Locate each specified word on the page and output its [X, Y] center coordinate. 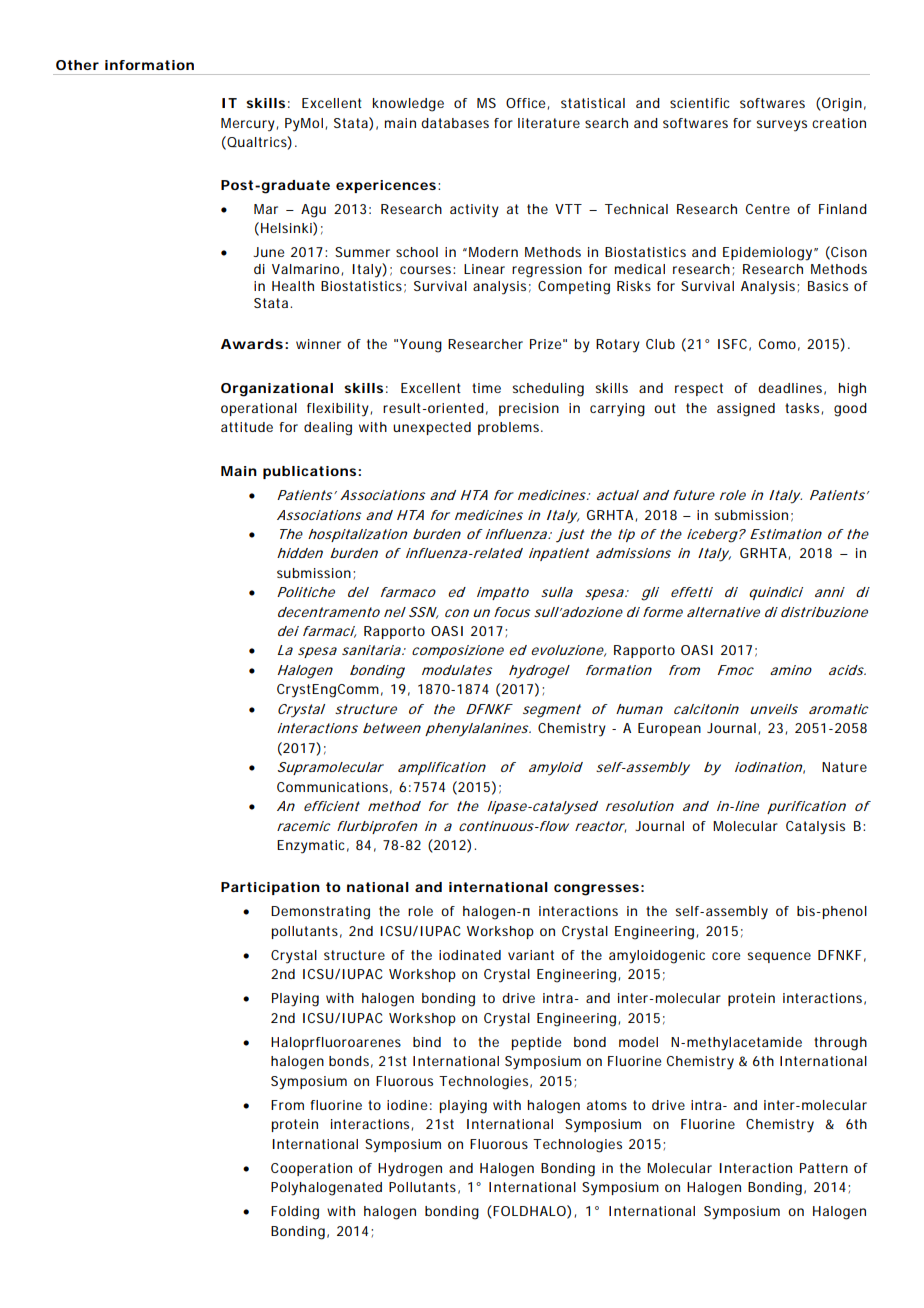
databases [455, 123]
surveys [781, 126]
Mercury [249, 125]
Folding [295, 1213]
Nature [844, 767]
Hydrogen [410, 1170]
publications [309, 472]
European [669, 729]
